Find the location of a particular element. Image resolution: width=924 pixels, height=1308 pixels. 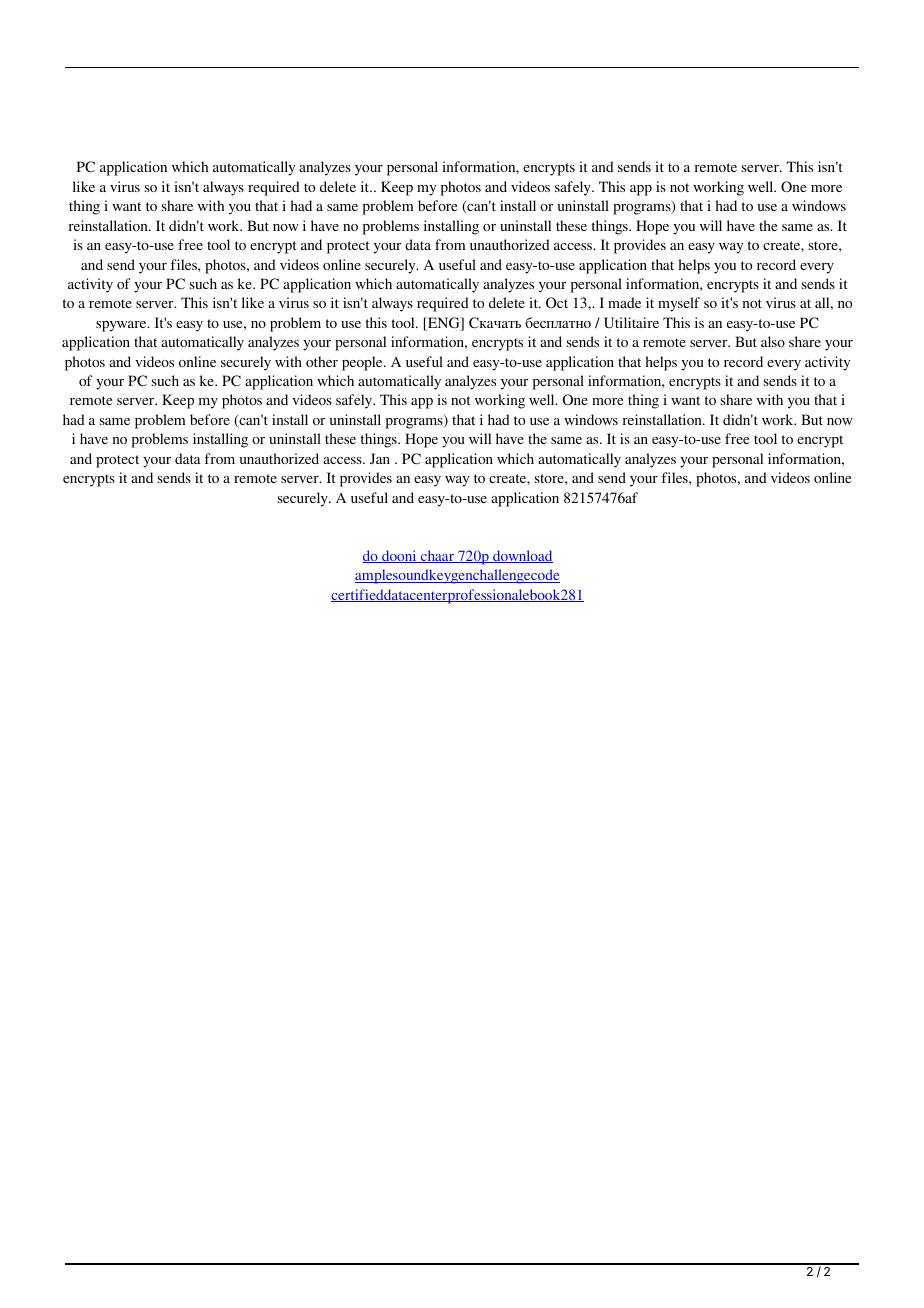

other is located at coordinates (322, 361).
